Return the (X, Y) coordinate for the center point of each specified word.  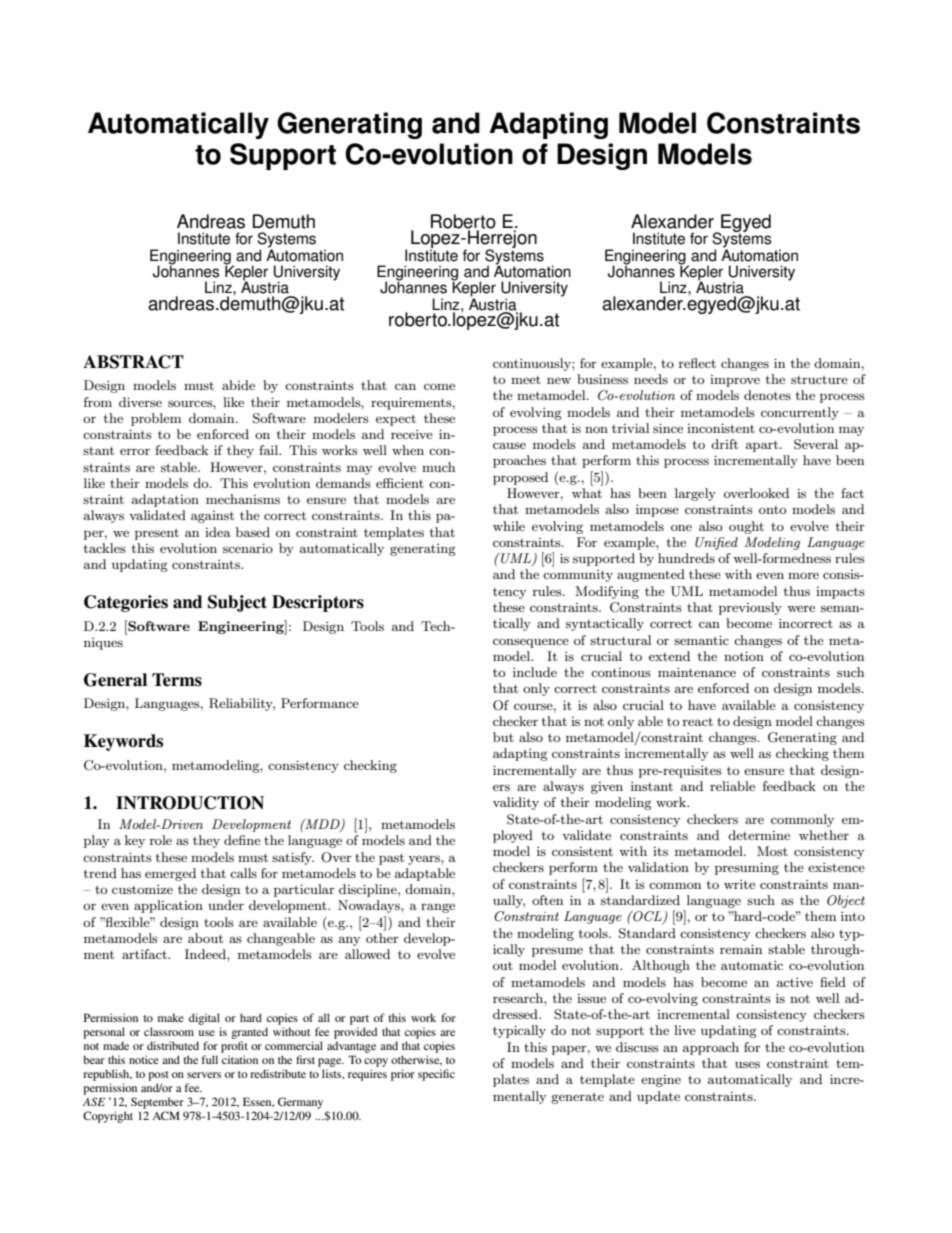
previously (750, 608)
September (157, 1103)
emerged (170, 874)
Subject (237, 603)
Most (772, 851)
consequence (531, 643)
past (391, 859)
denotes (767, 395)
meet (526, 380)
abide (238, 385)
